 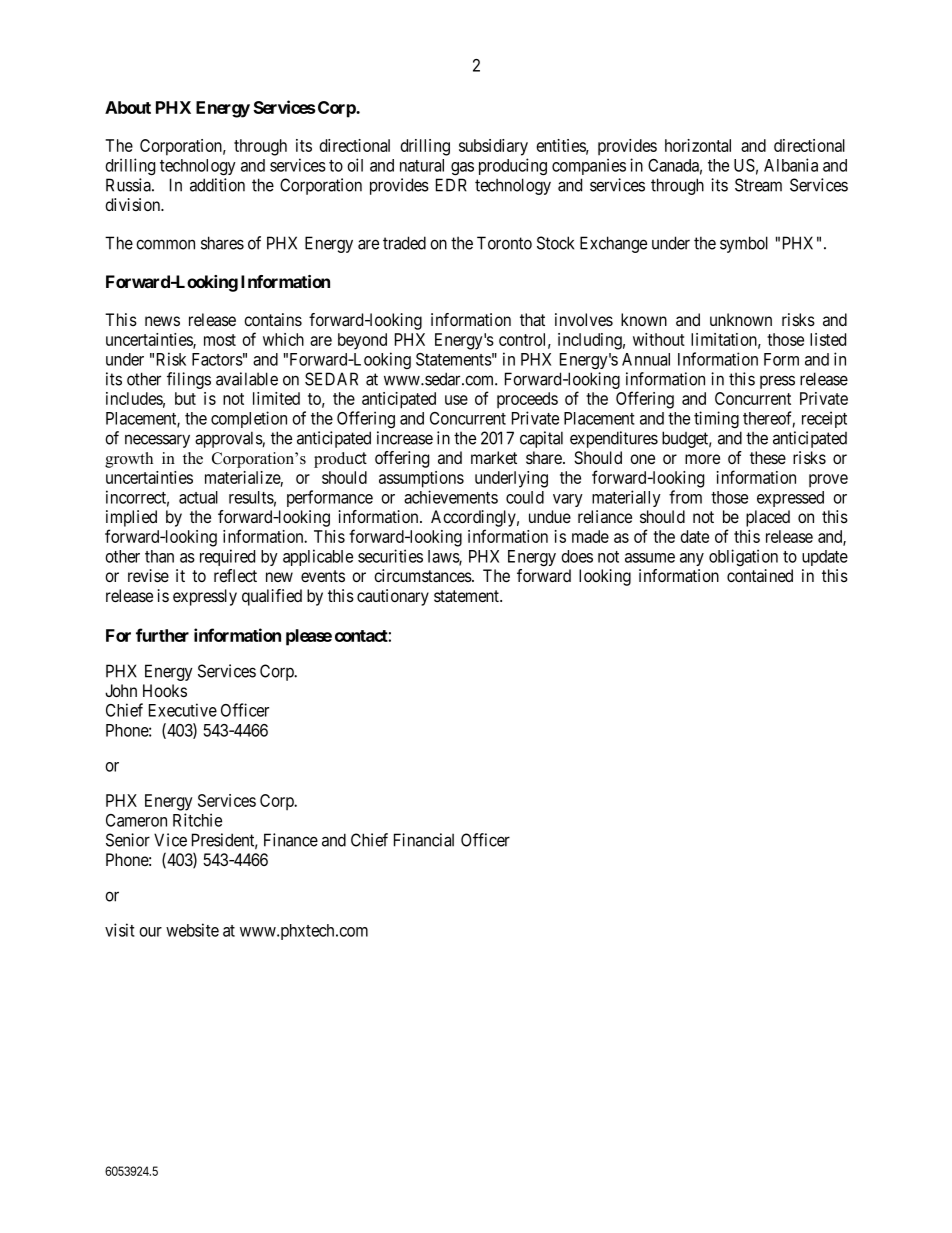 I want to click on these, so click(x=768, y=457).
